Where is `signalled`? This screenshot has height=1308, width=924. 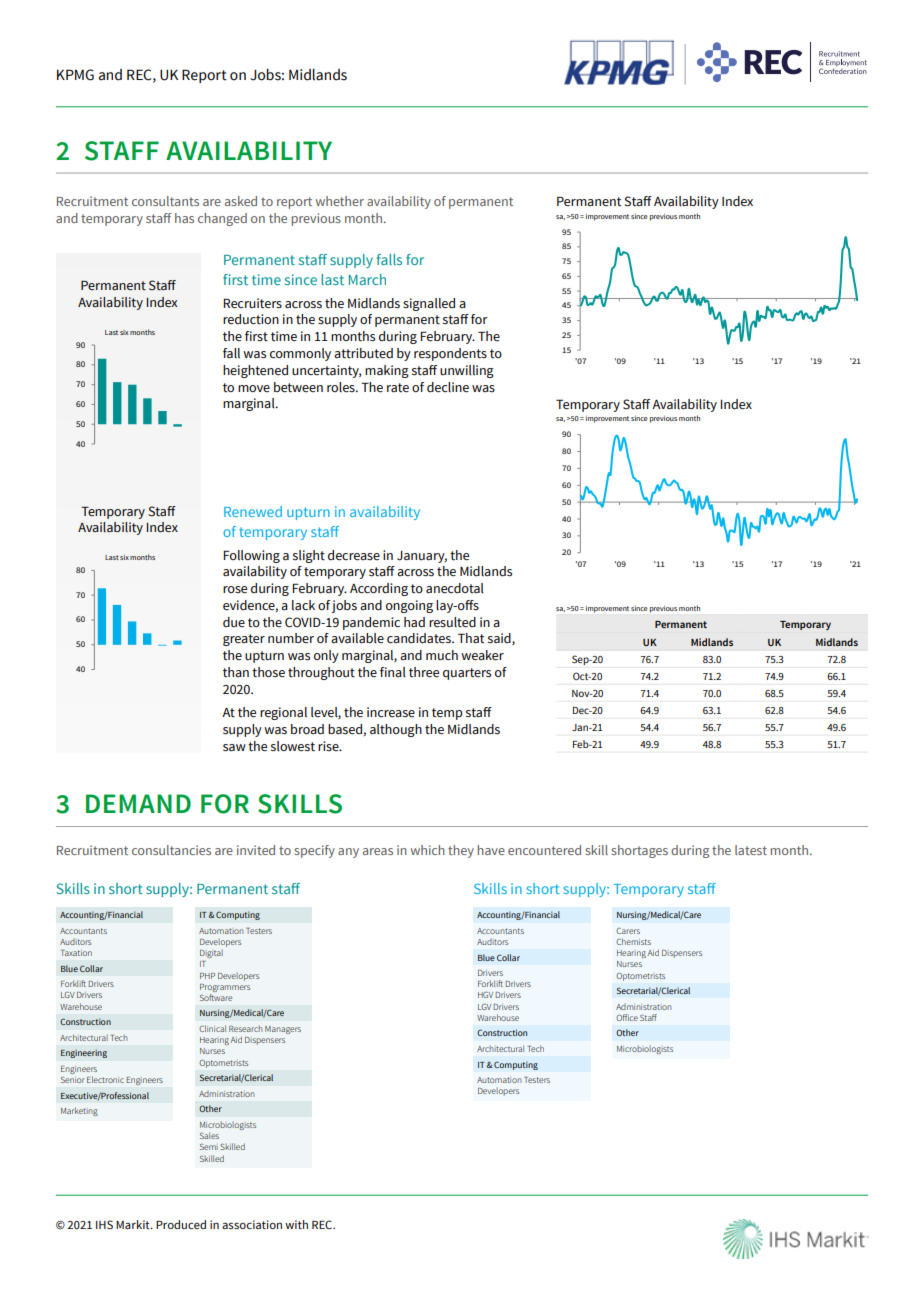
signalled is located at coordinates (429, 304).
